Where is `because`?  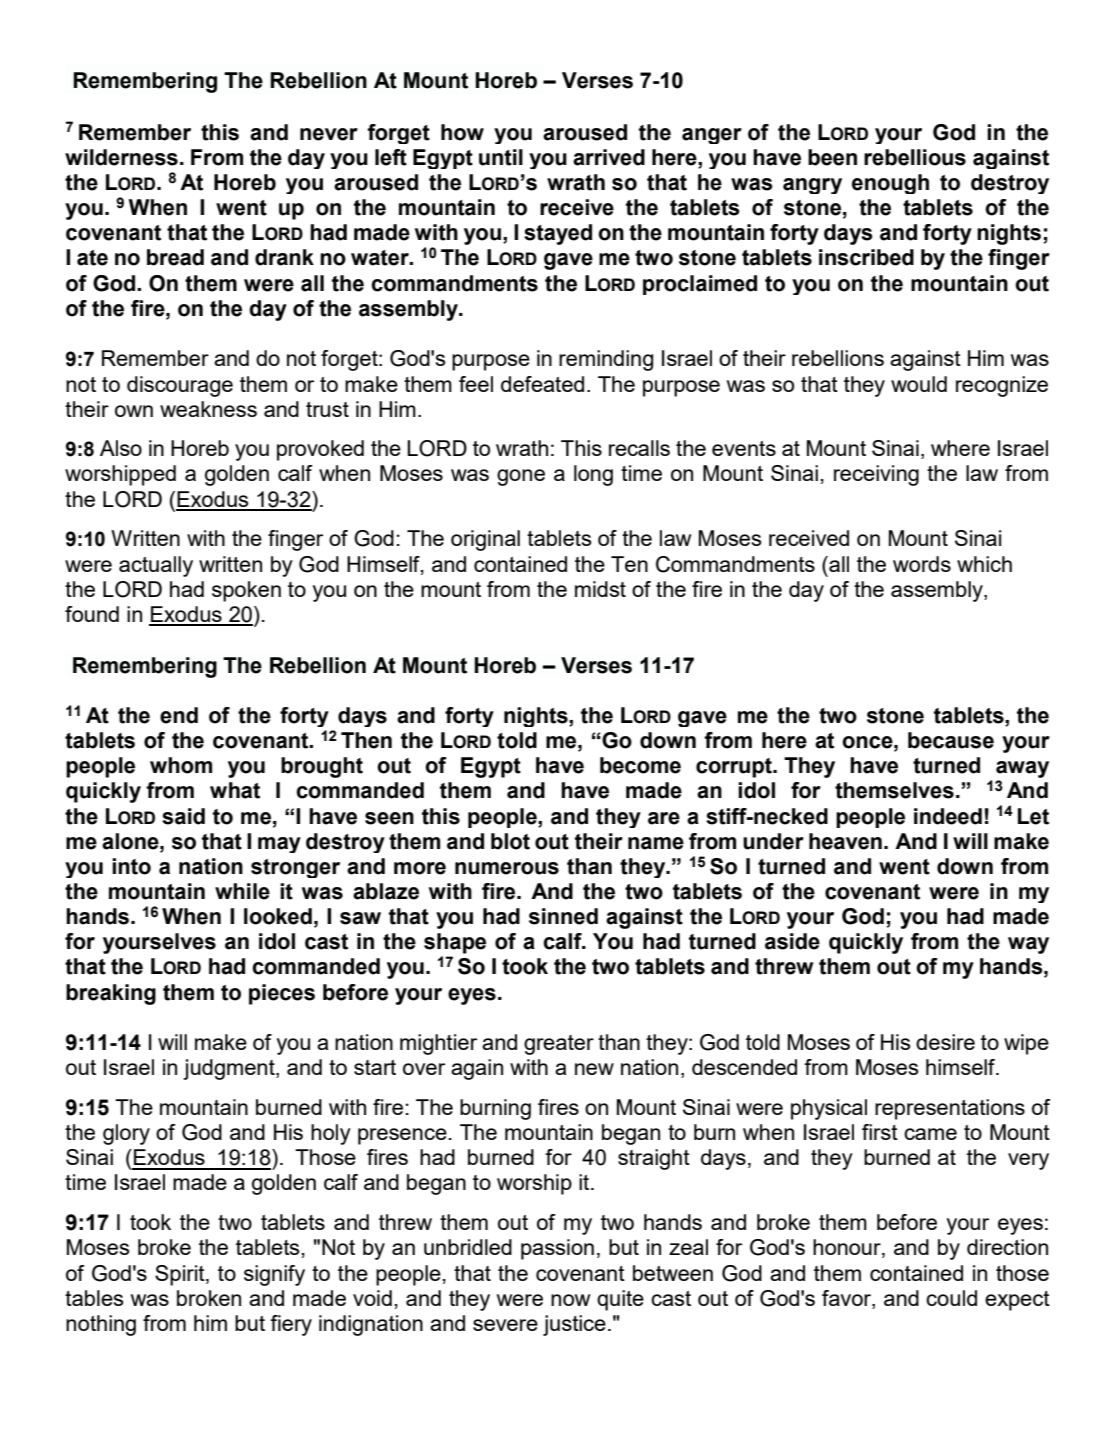 because is located at coordinates (951, 740).
